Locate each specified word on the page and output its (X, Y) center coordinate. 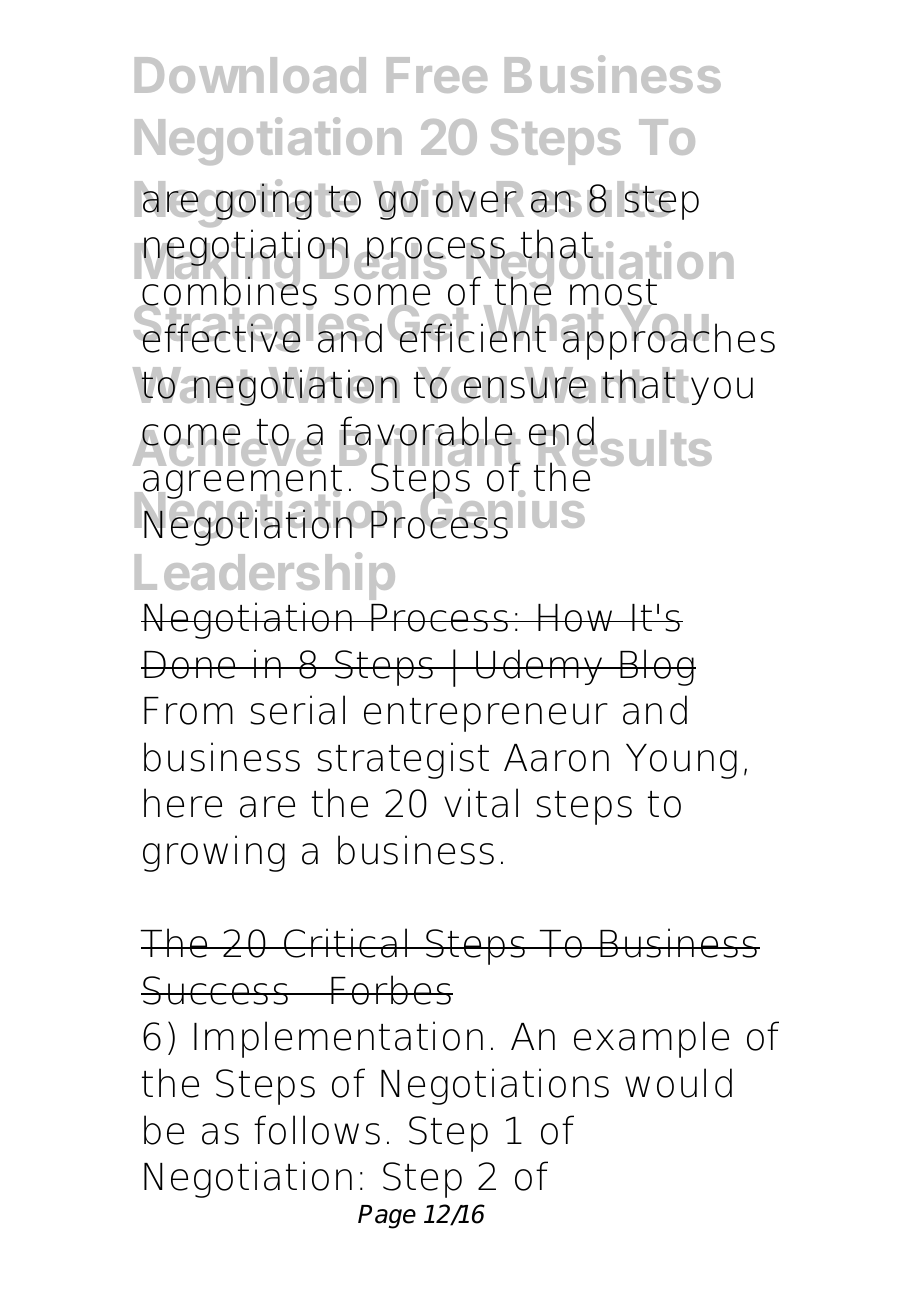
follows (317, 1130)
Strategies (253, 328)
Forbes (391, 990)
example (651, 1039)
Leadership (265, 577)
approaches (668, 340)
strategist (403, 760)
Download (250, 75)
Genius (503, 511)
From (188, 711)
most (613, 292)
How (576, 618)
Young (681, 761)
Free (437, 75)
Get (429, 324)
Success (216, 990)
